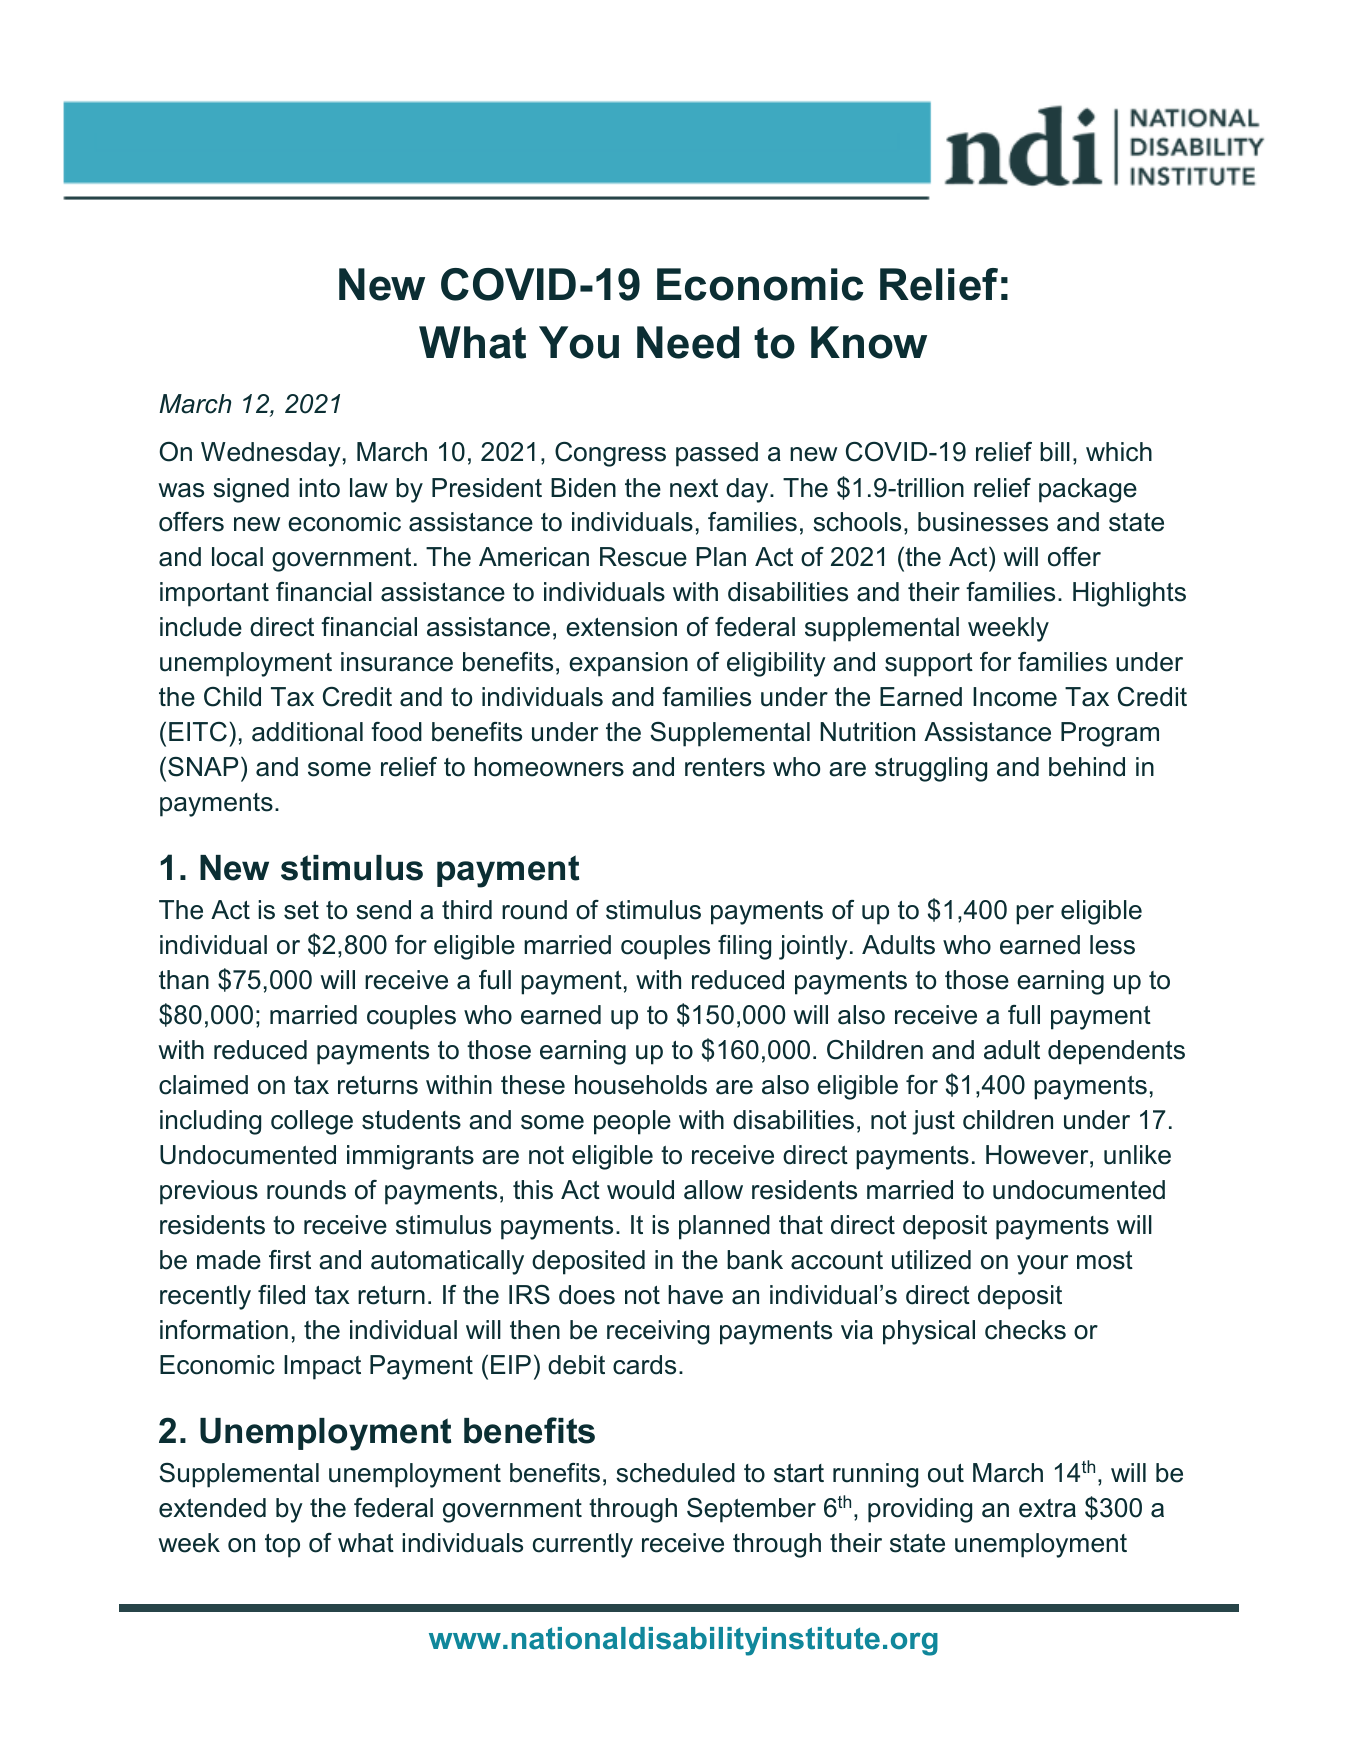 The width and height of the document is (1348, 1745). Describe the element at coordinates (282, 1546) in the document. I see `top` at that location.
